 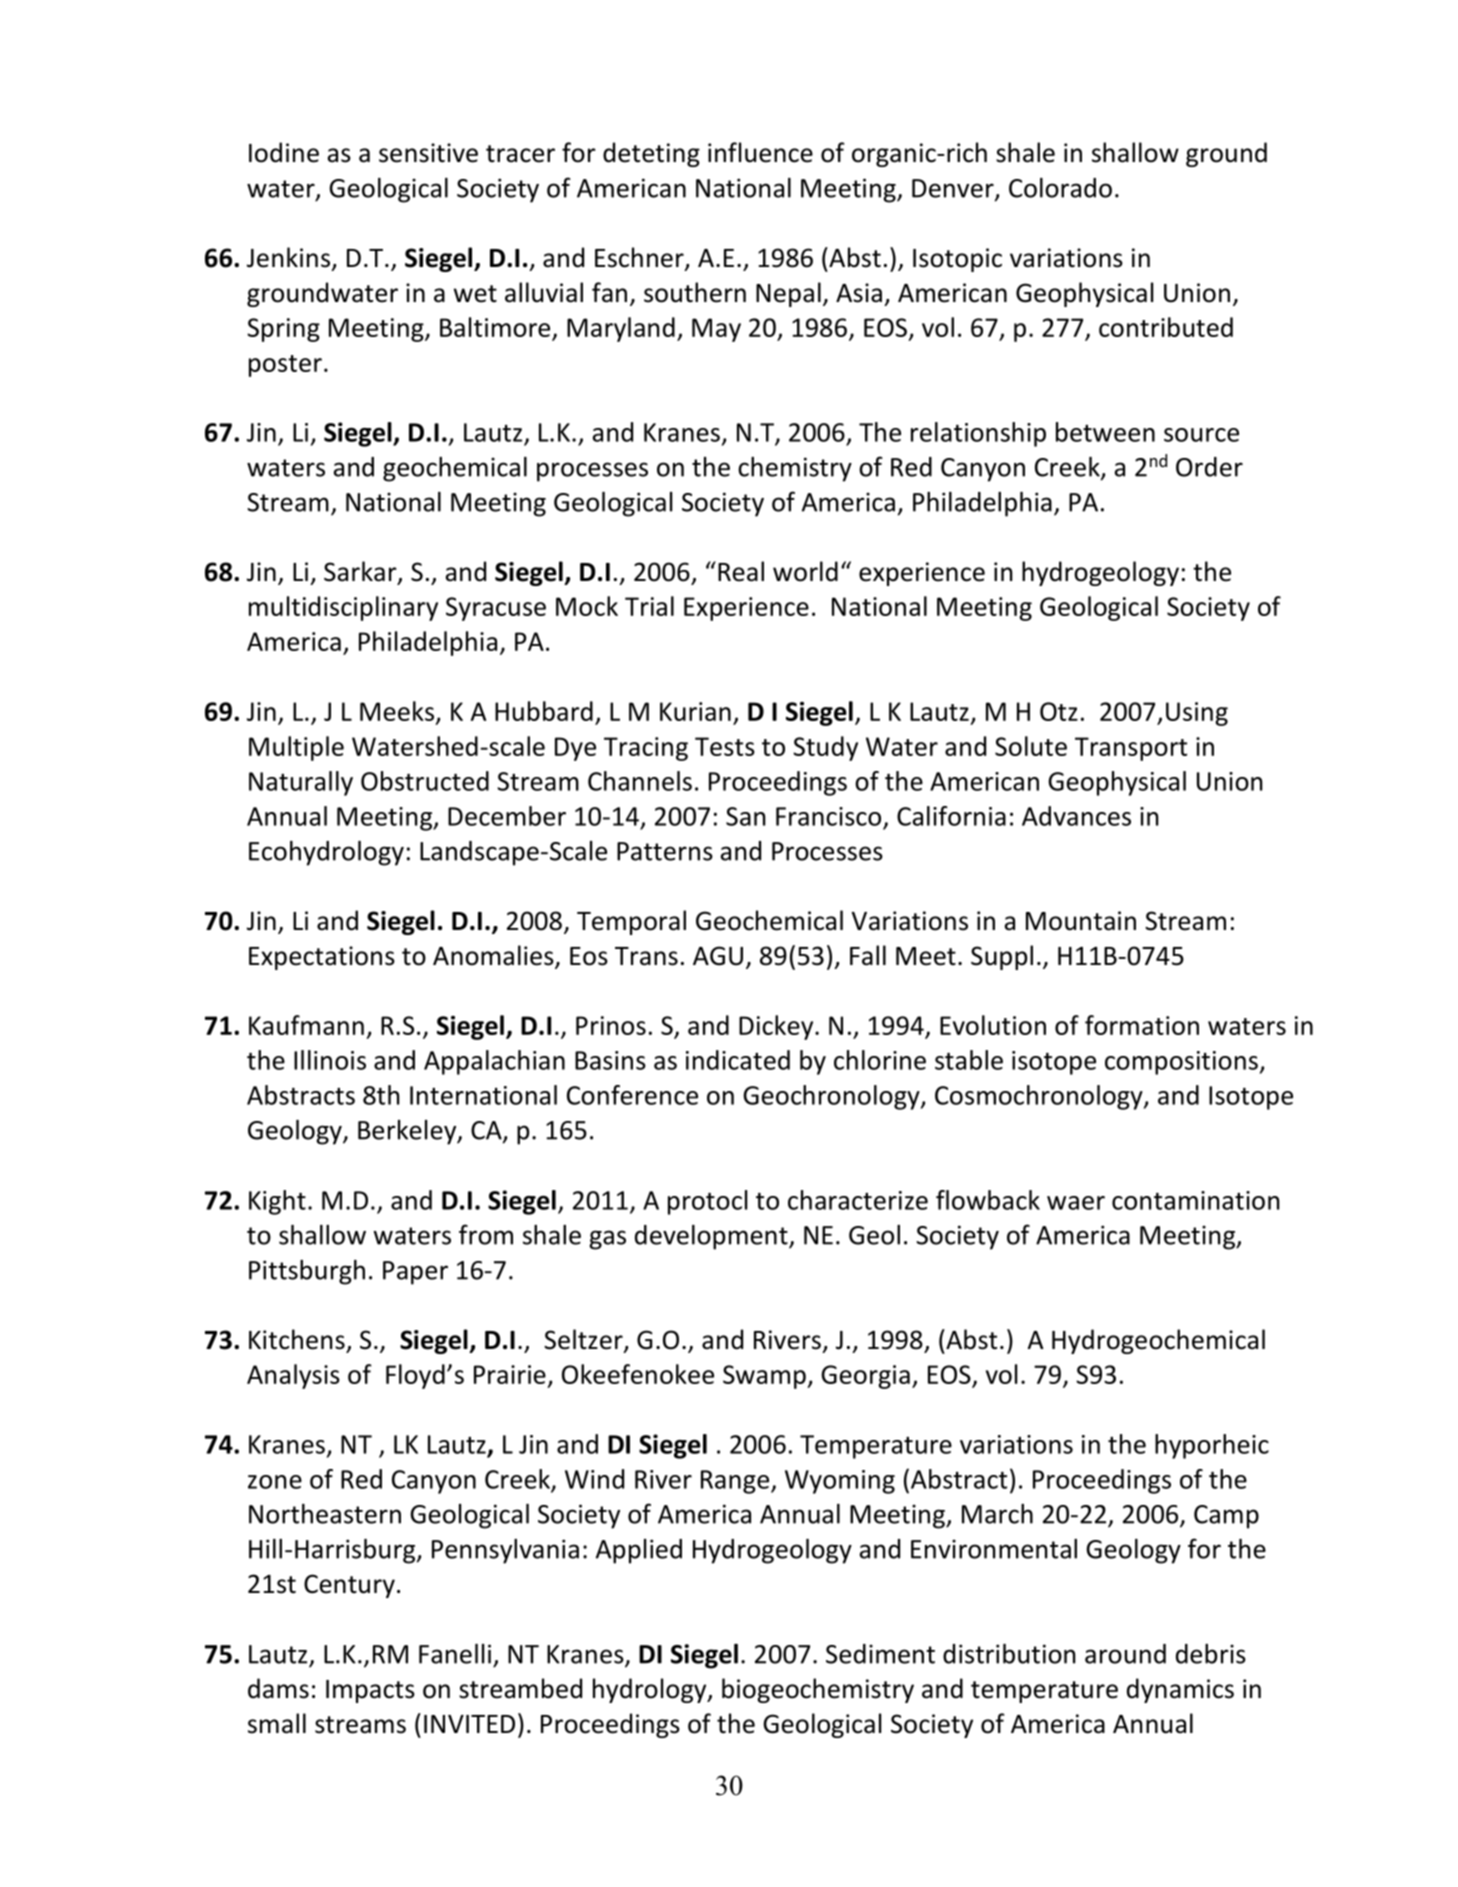 I want to click on influence, so click(x=760, y=152).
